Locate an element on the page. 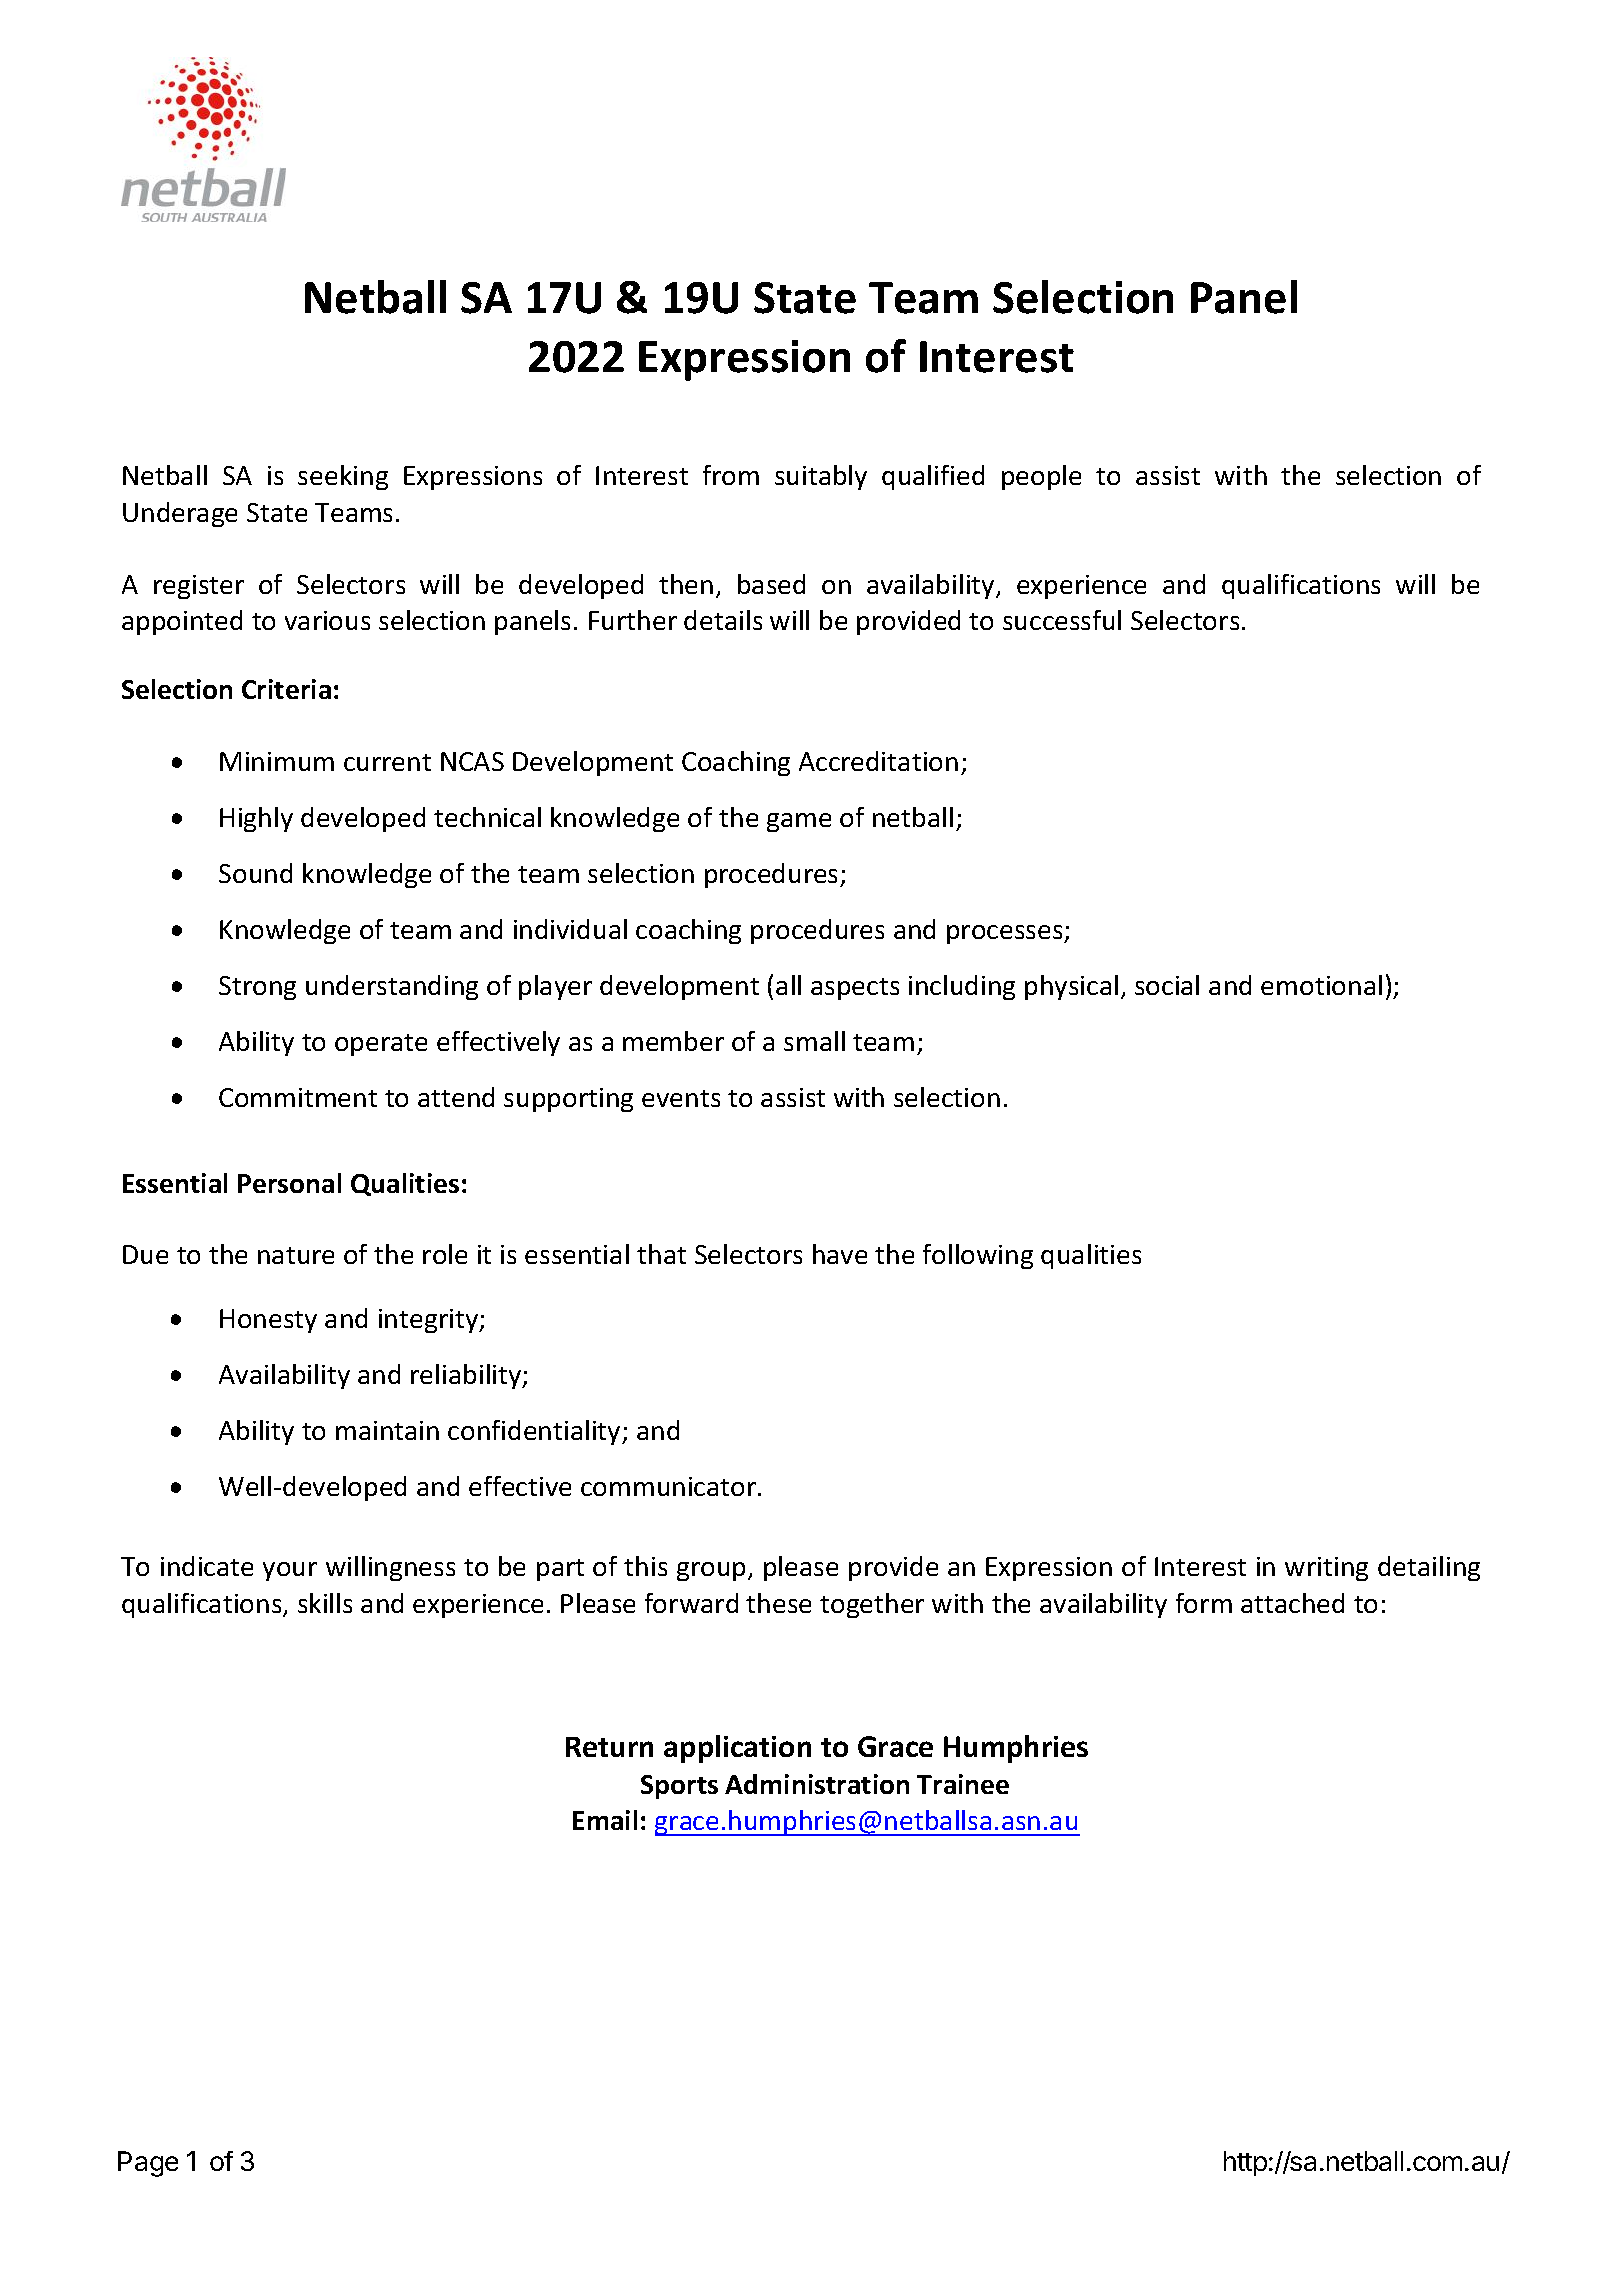 The width and height of the page is (1606, 2271). people is located at coordinates (1041, 477).
